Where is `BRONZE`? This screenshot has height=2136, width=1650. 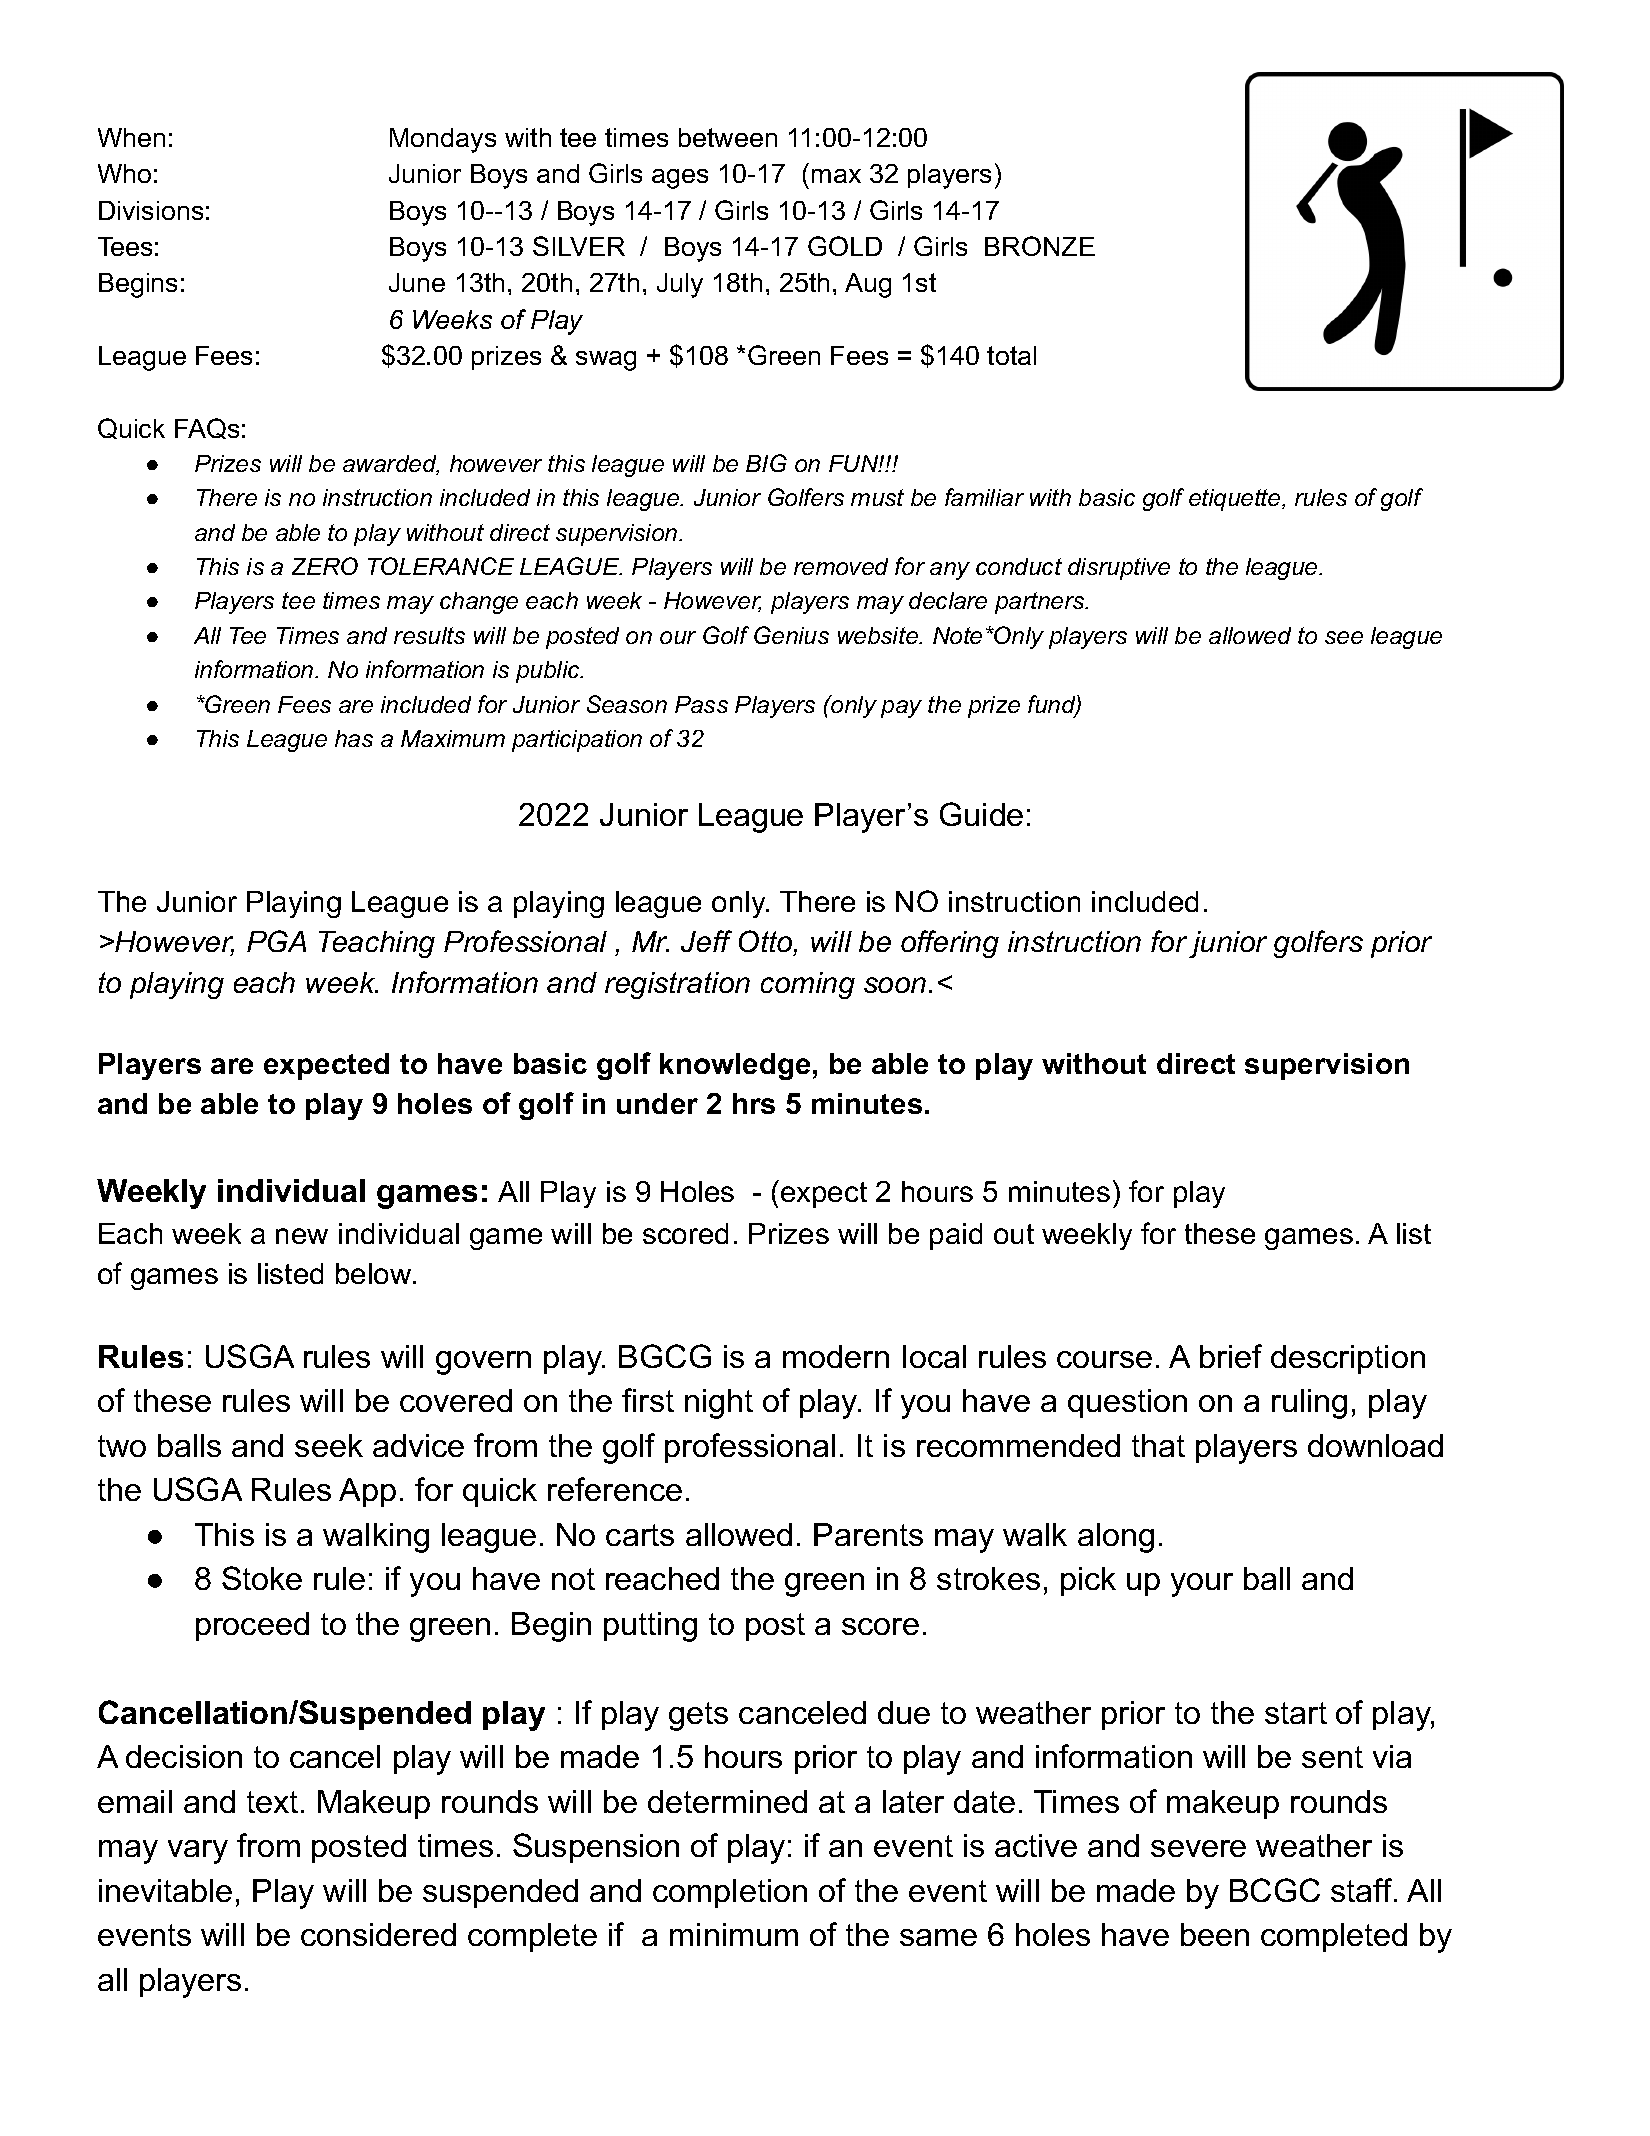
BRONZE is located at coordinates (1040, 246).
